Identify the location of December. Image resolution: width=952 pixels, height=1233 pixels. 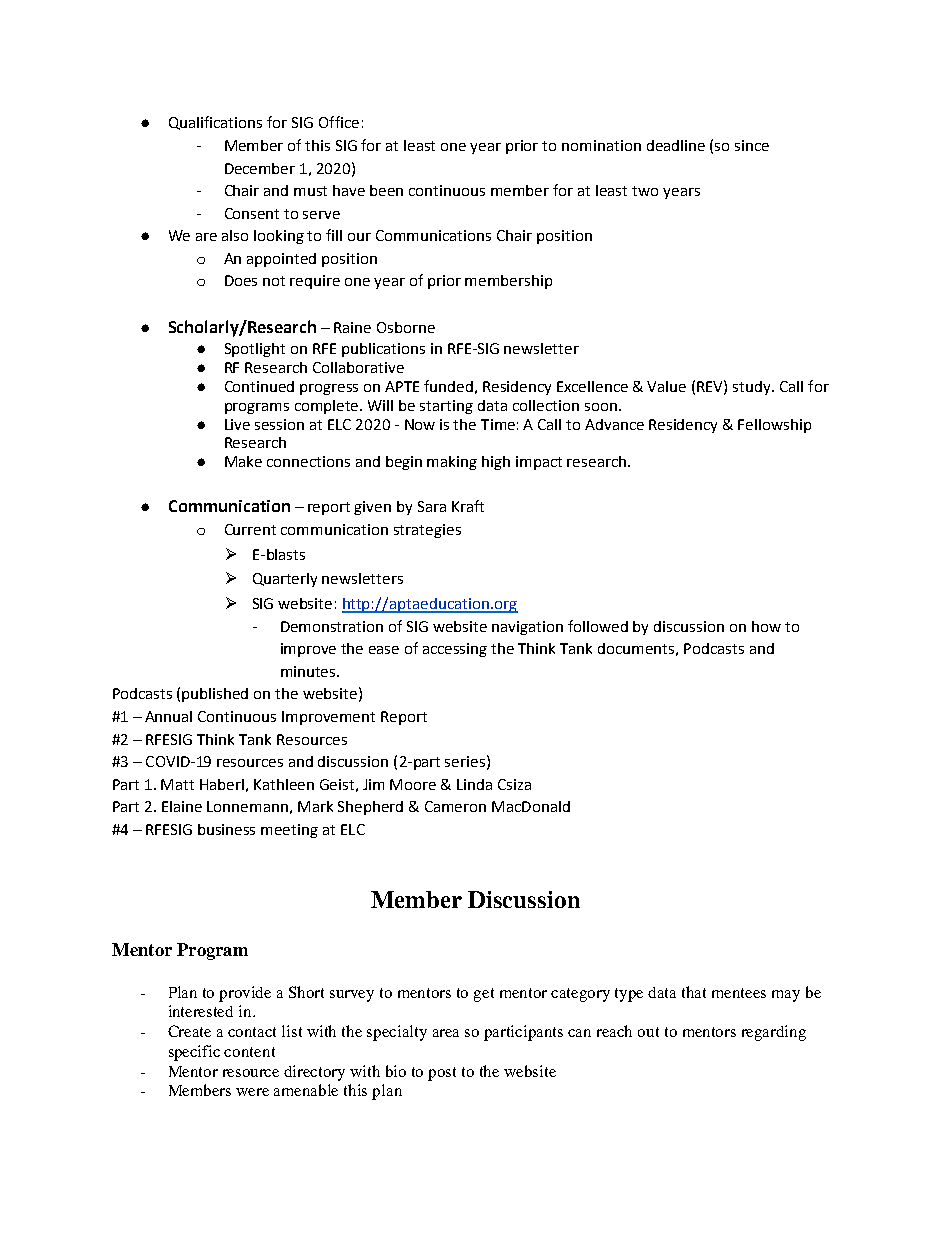
(260, 168).
